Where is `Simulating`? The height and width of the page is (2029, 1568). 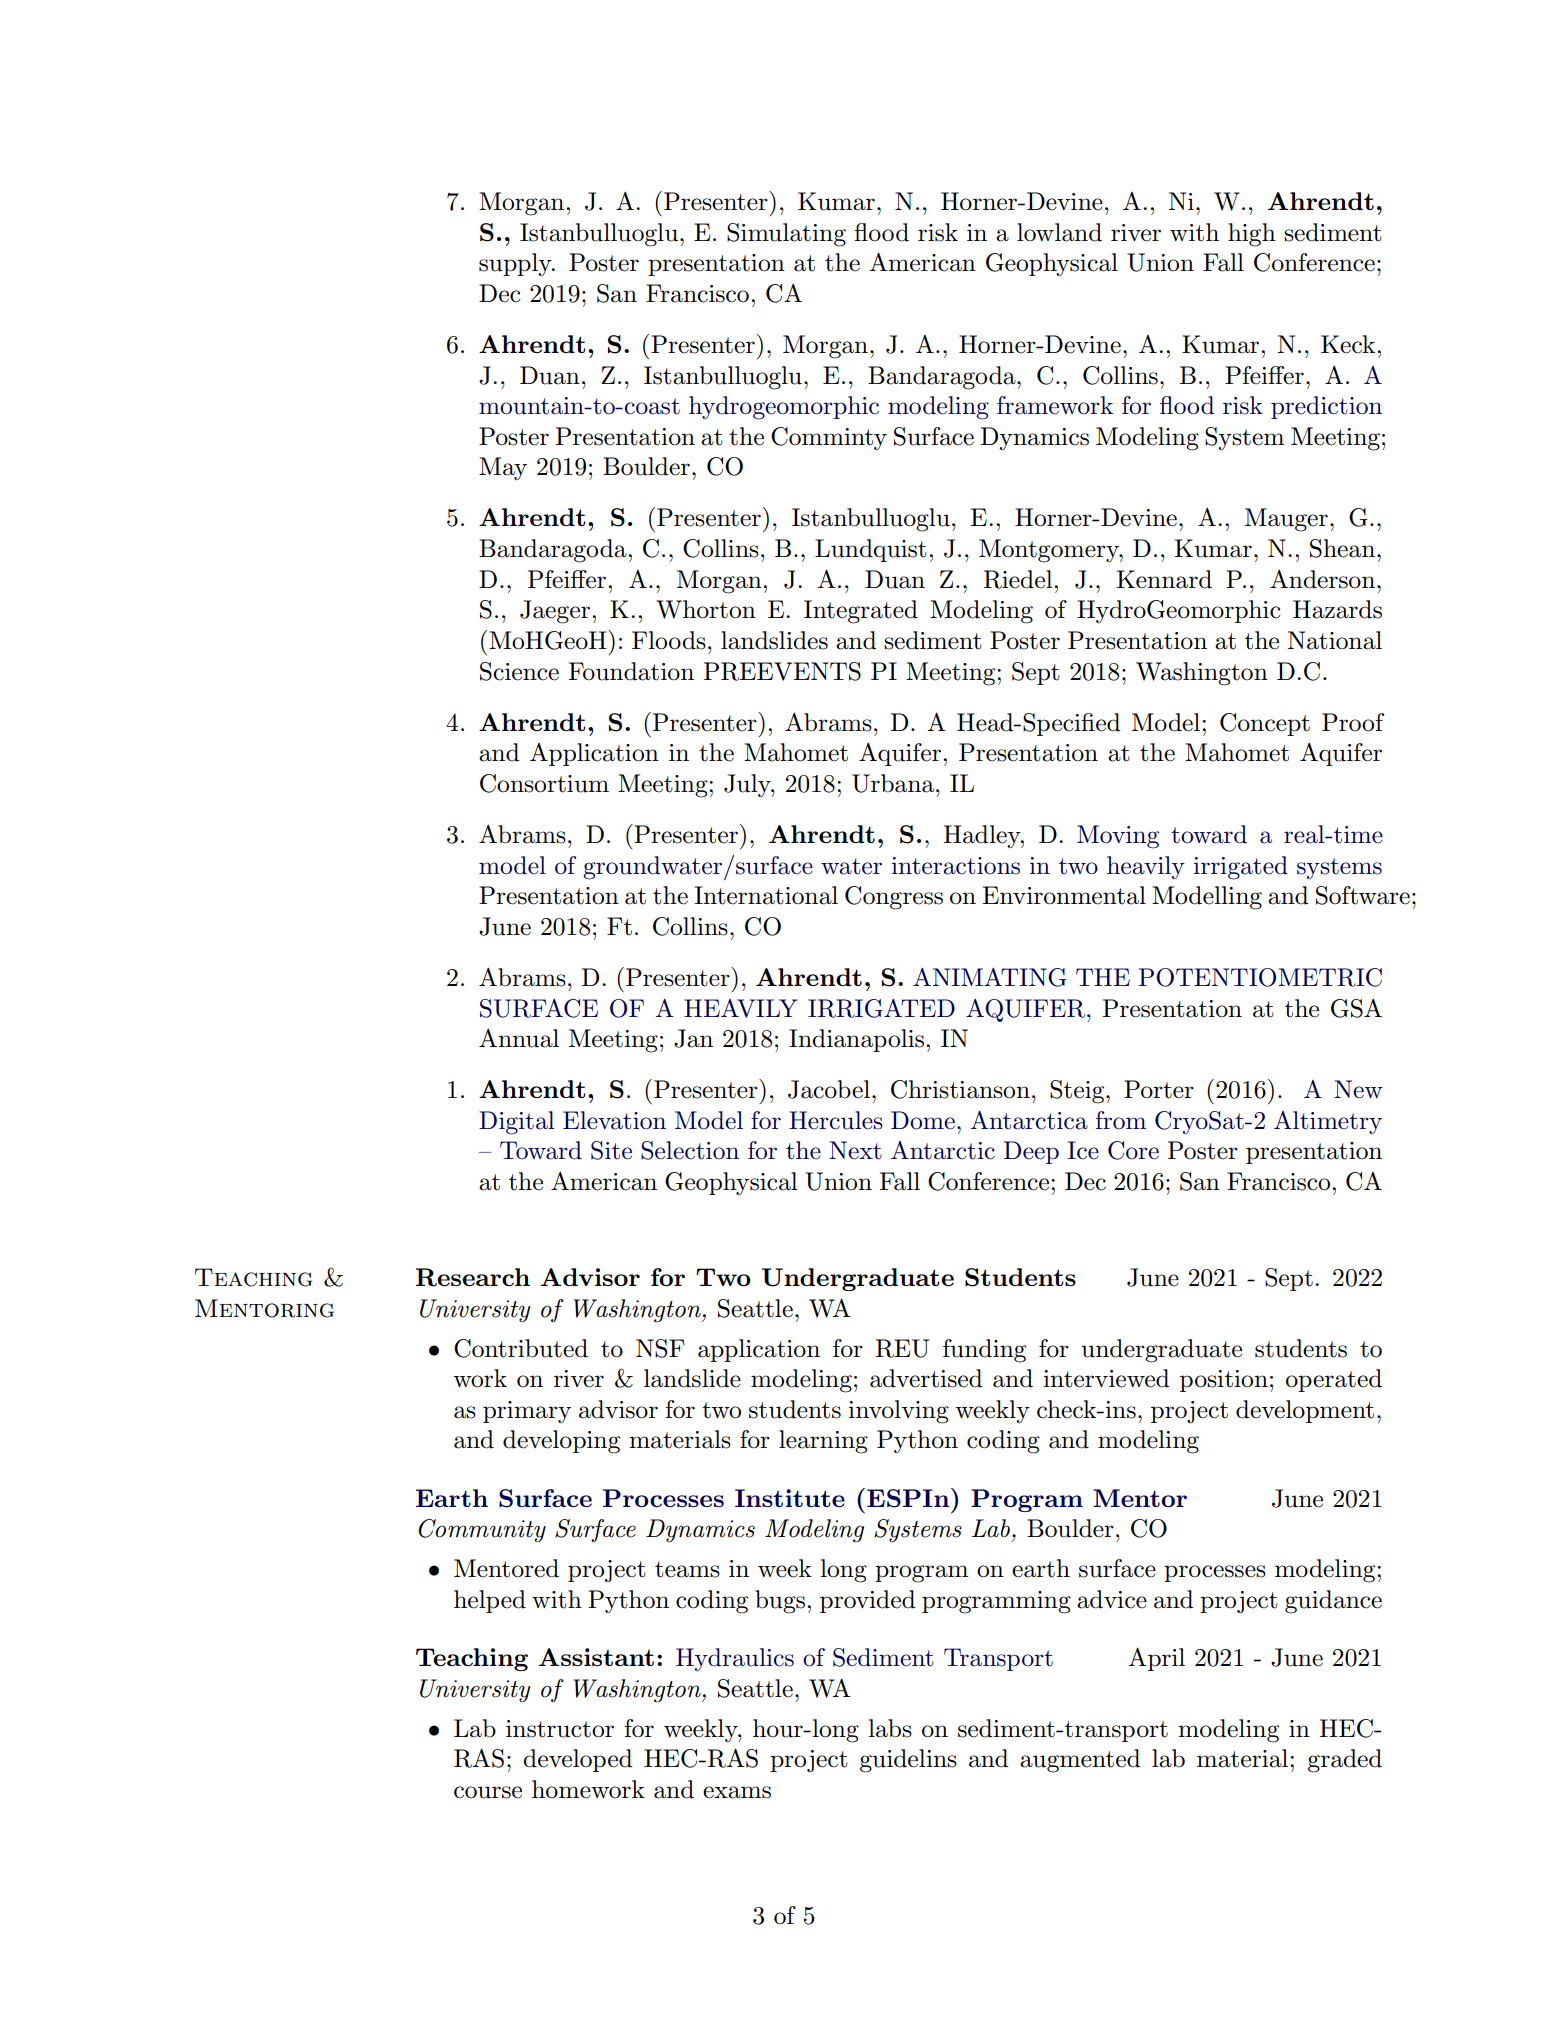
Simulating is located at coordinates (786, 235).
